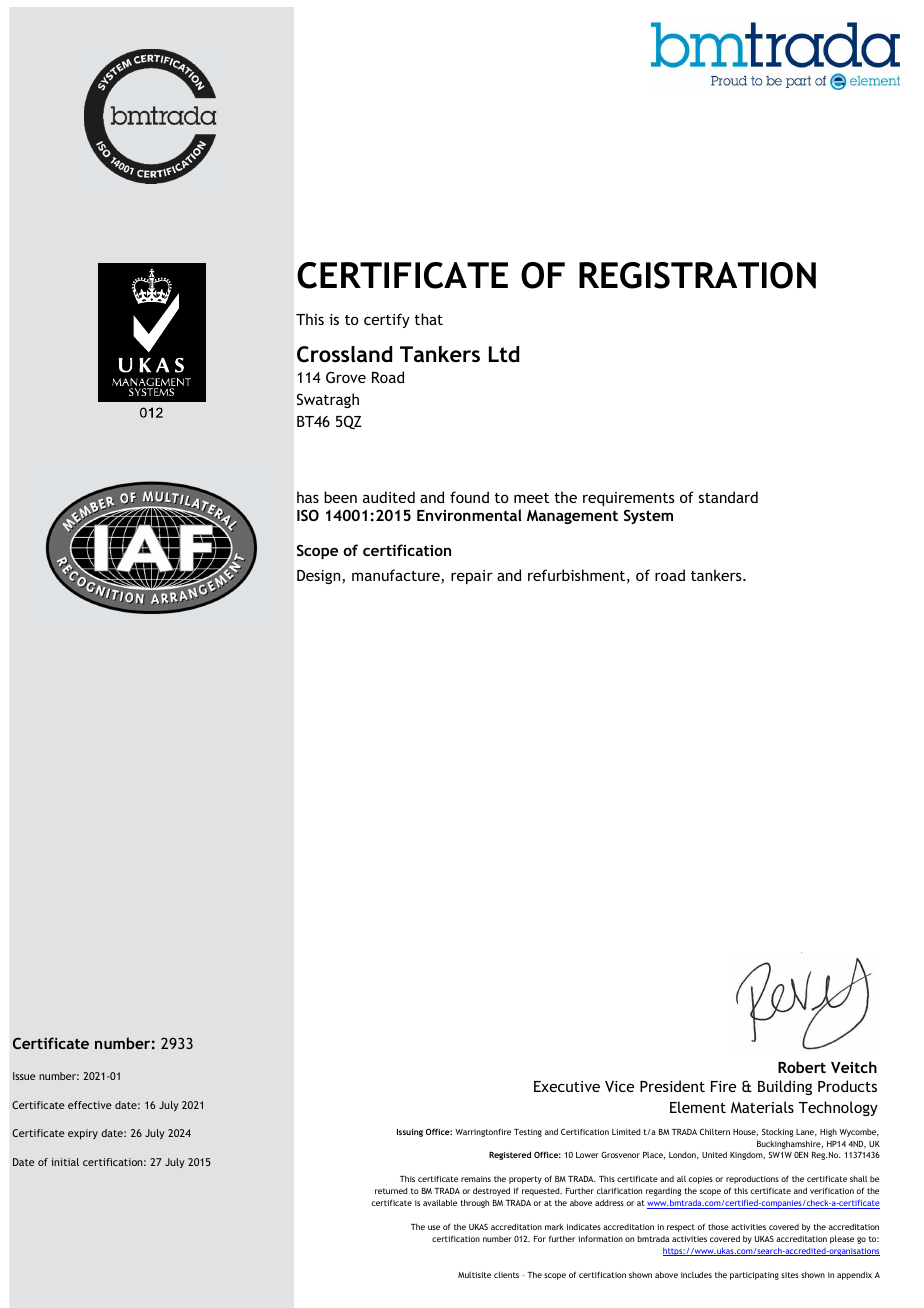  Describe the element at coordinates (346, 377) in the screenshot. I see `Grove` at that location.
